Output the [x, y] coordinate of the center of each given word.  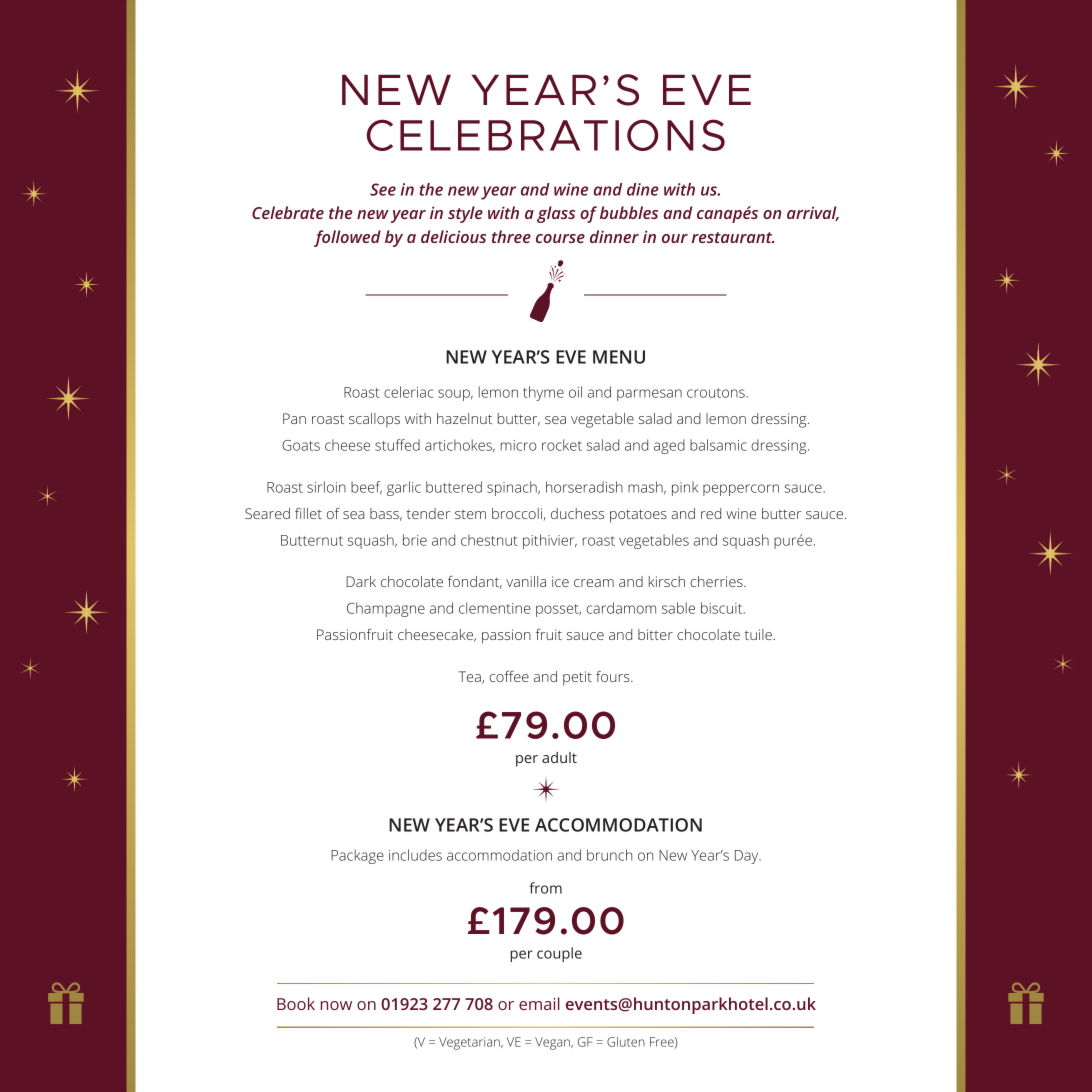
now [336, 1005]
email [539, 1003]
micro [519, 445]
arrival [813, 213]
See [383, 189]
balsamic [718, 445]
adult [559, 757]
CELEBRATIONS [546, 135]
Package [357, 856]
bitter [655, 634]
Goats [301, 445]
